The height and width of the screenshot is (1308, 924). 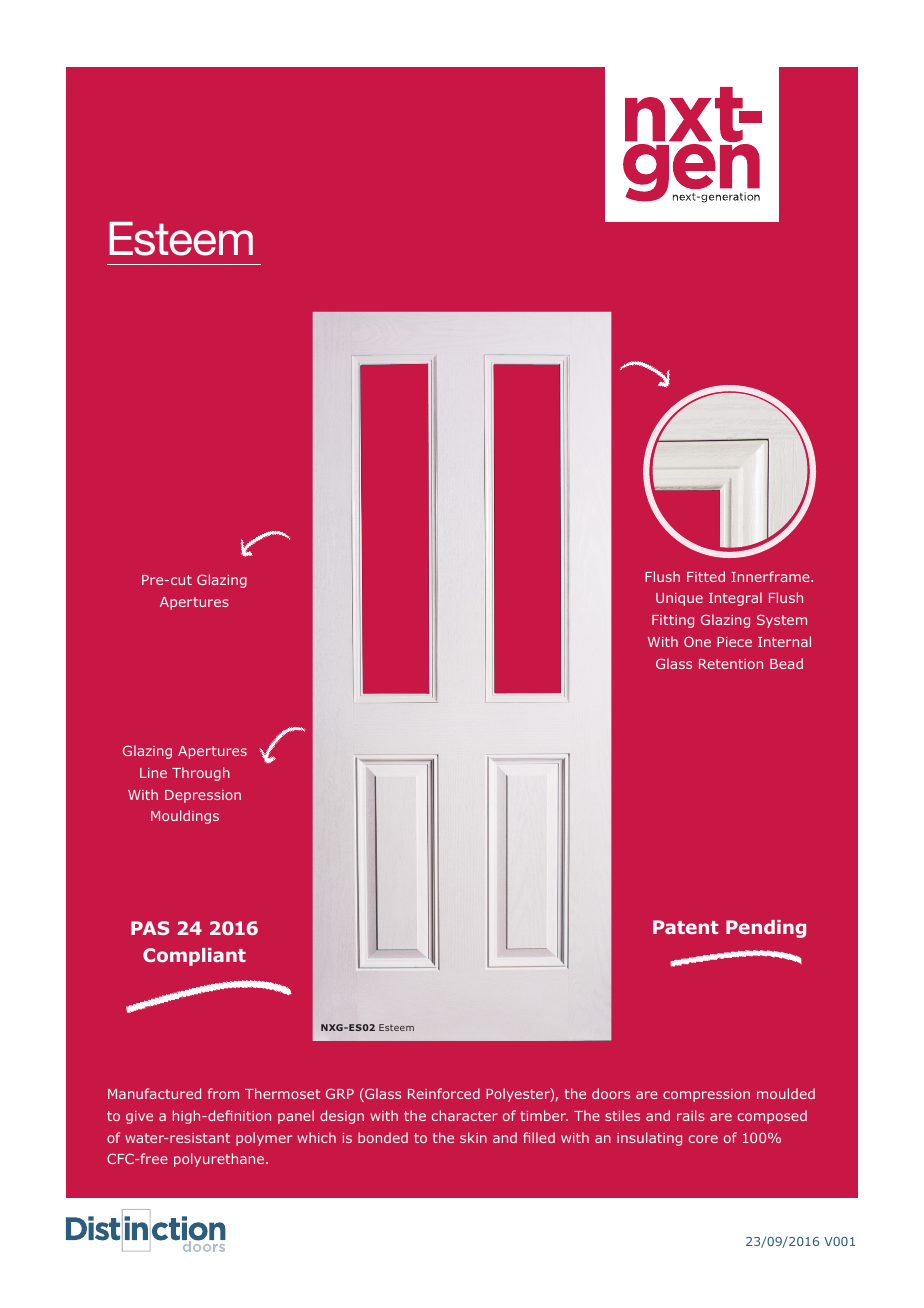 What do you see at coordinates (686, 927) in the screenshot?
I see `Patent` at bounding box center [686, 927].
